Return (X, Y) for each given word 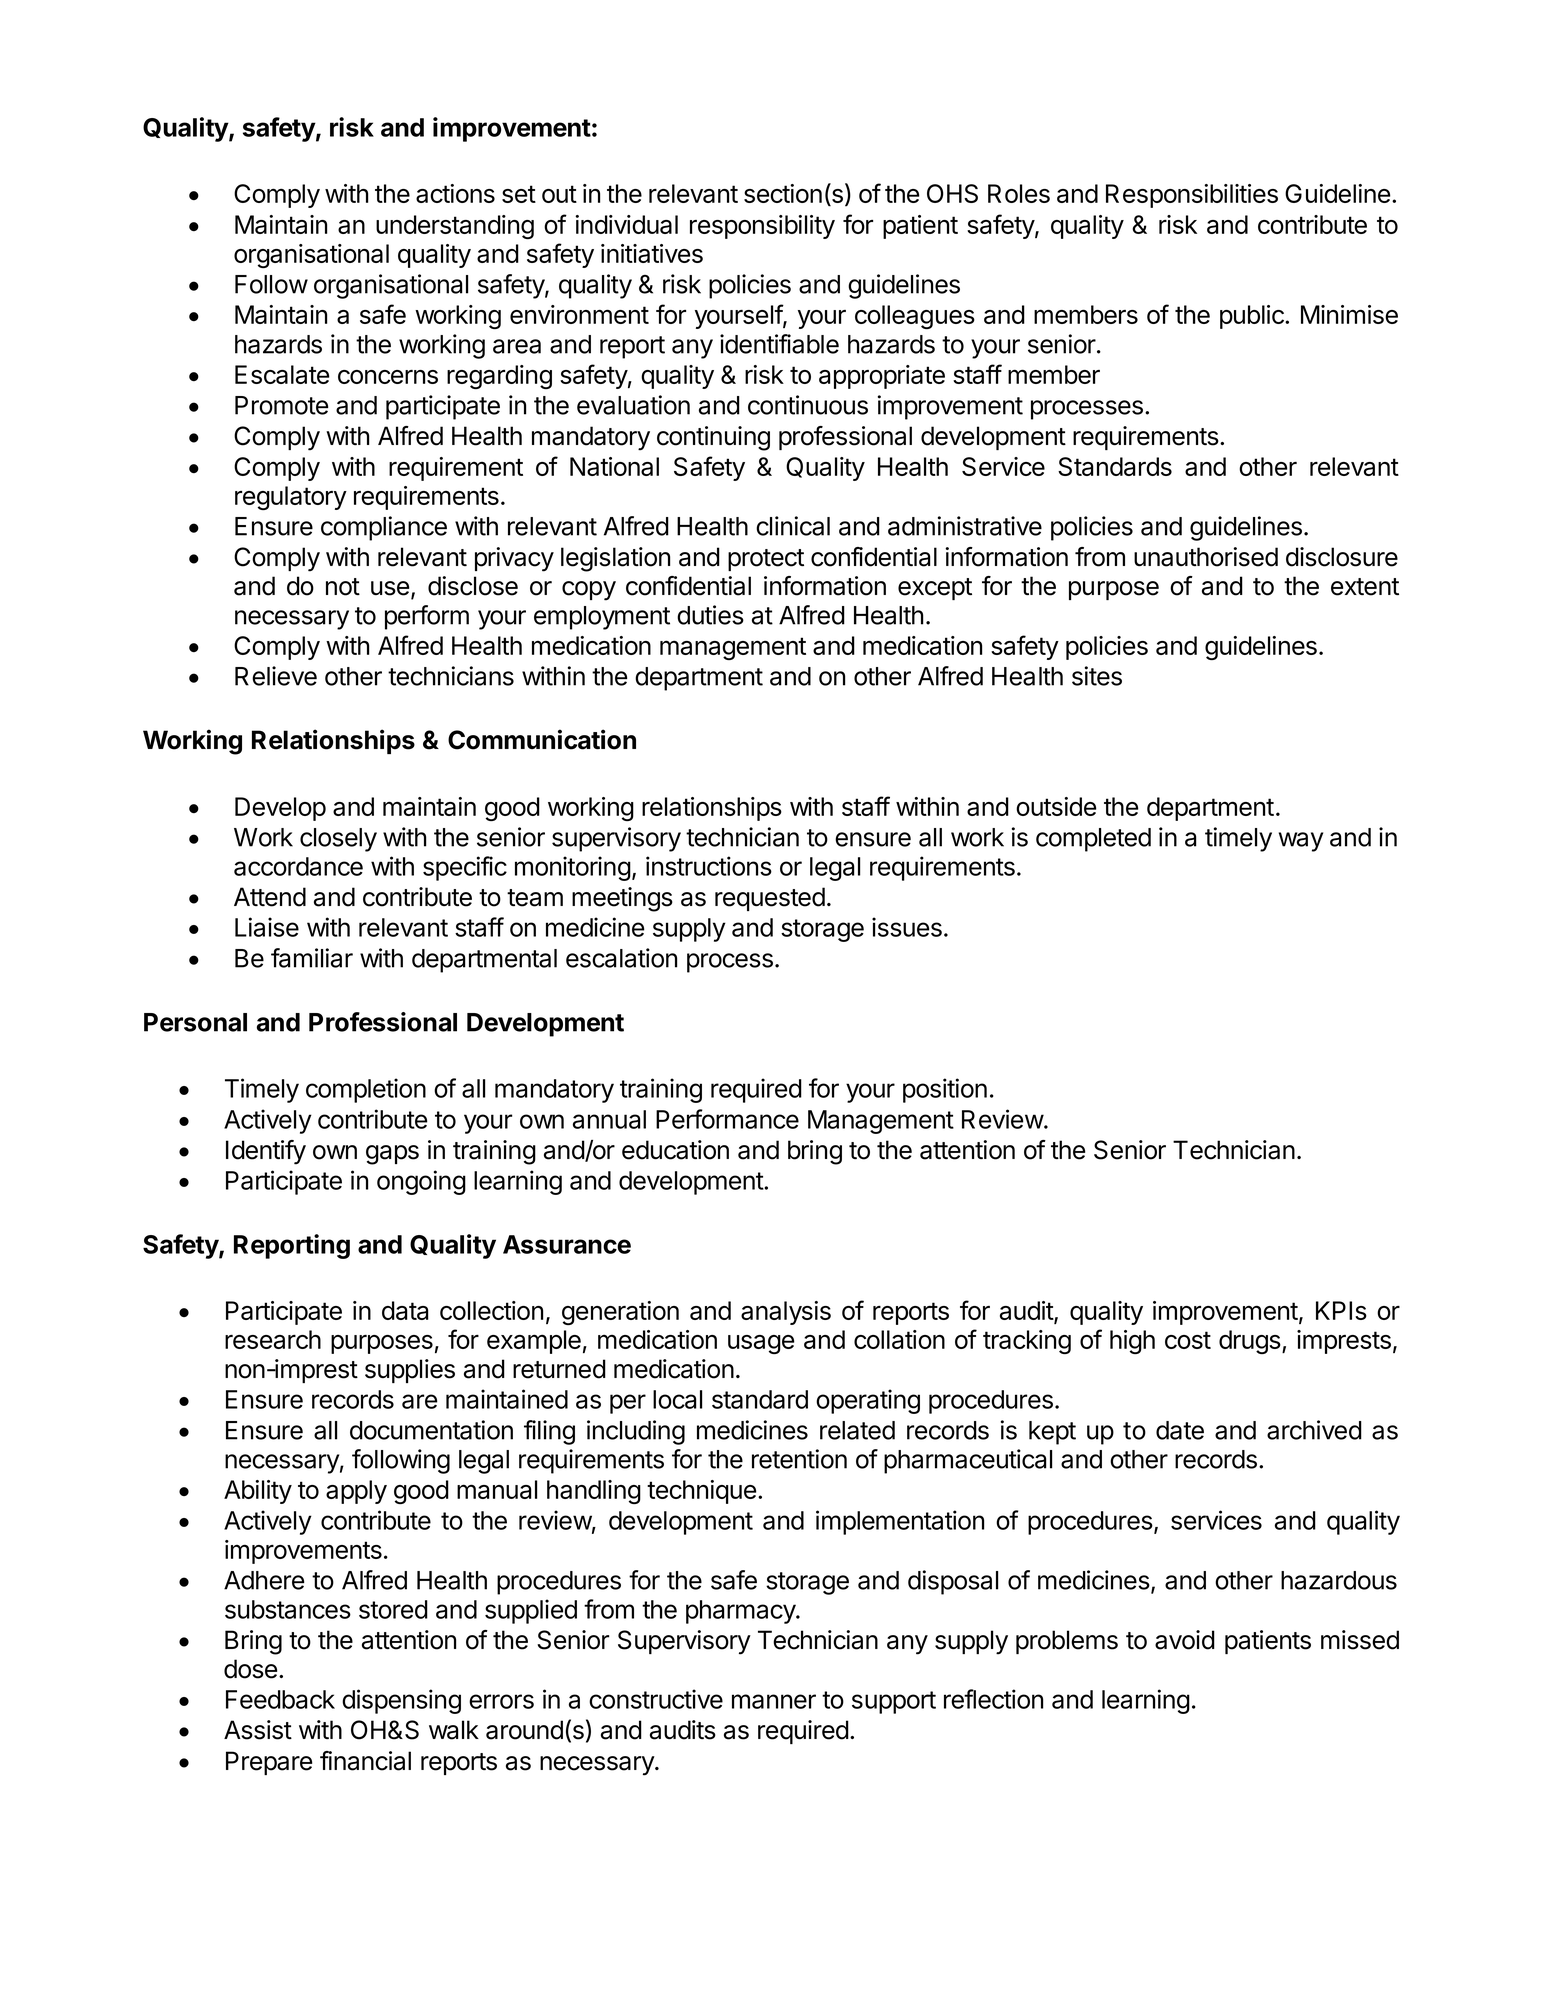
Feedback (280, 1699)
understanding (455, 227)
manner (774, 1701)
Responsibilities (1192, 196)
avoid (1185, 1640)
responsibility (762, 227)
